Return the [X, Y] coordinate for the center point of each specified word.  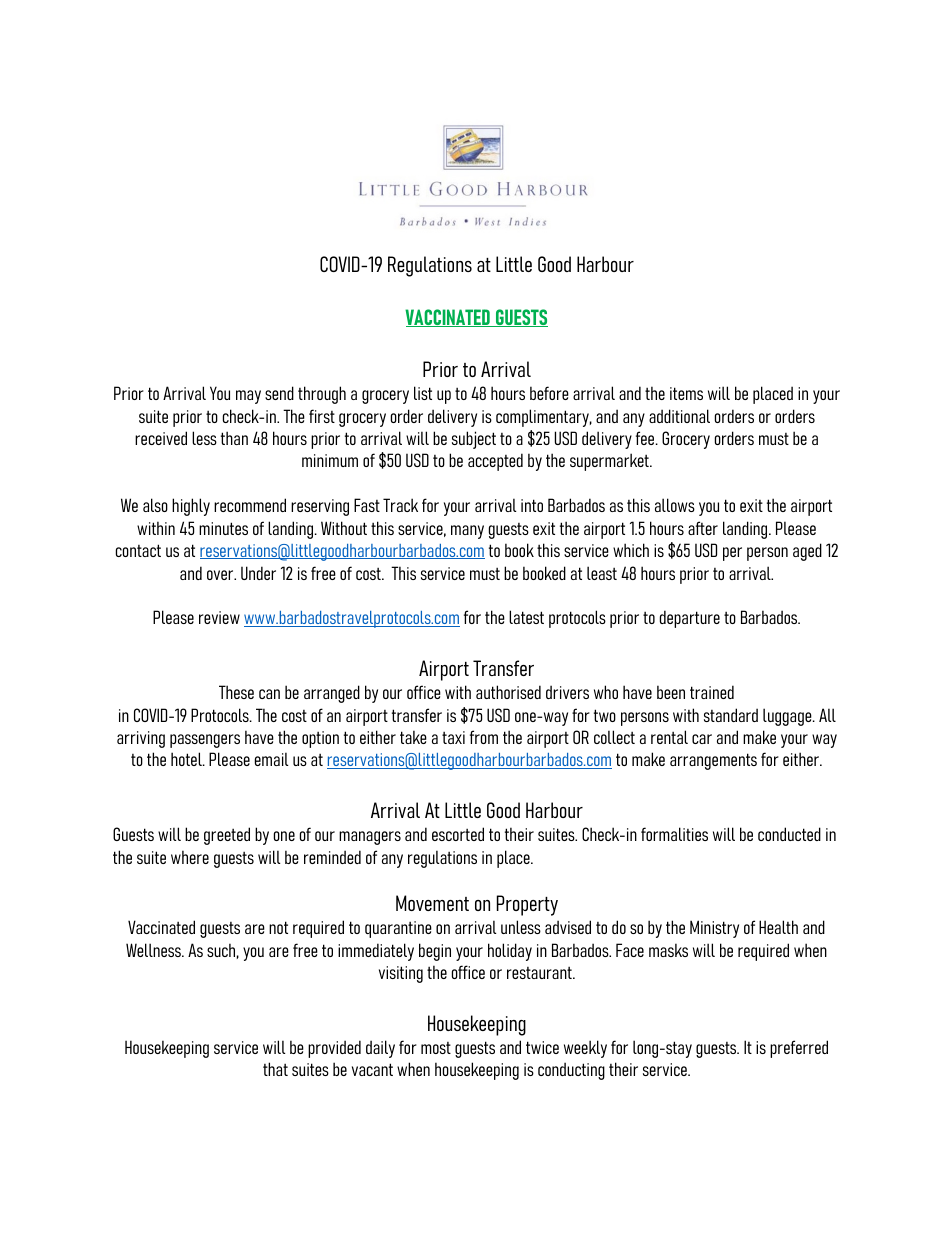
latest [526, 617]
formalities [674, 834]
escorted [458, 834]
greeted [227, 836]
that [275, 1069]
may [248, 397]
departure [690, 619]
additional [679, 416]
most [436, 1048]
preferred [799, 1049]
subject [474, 440]
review [219, 617]
